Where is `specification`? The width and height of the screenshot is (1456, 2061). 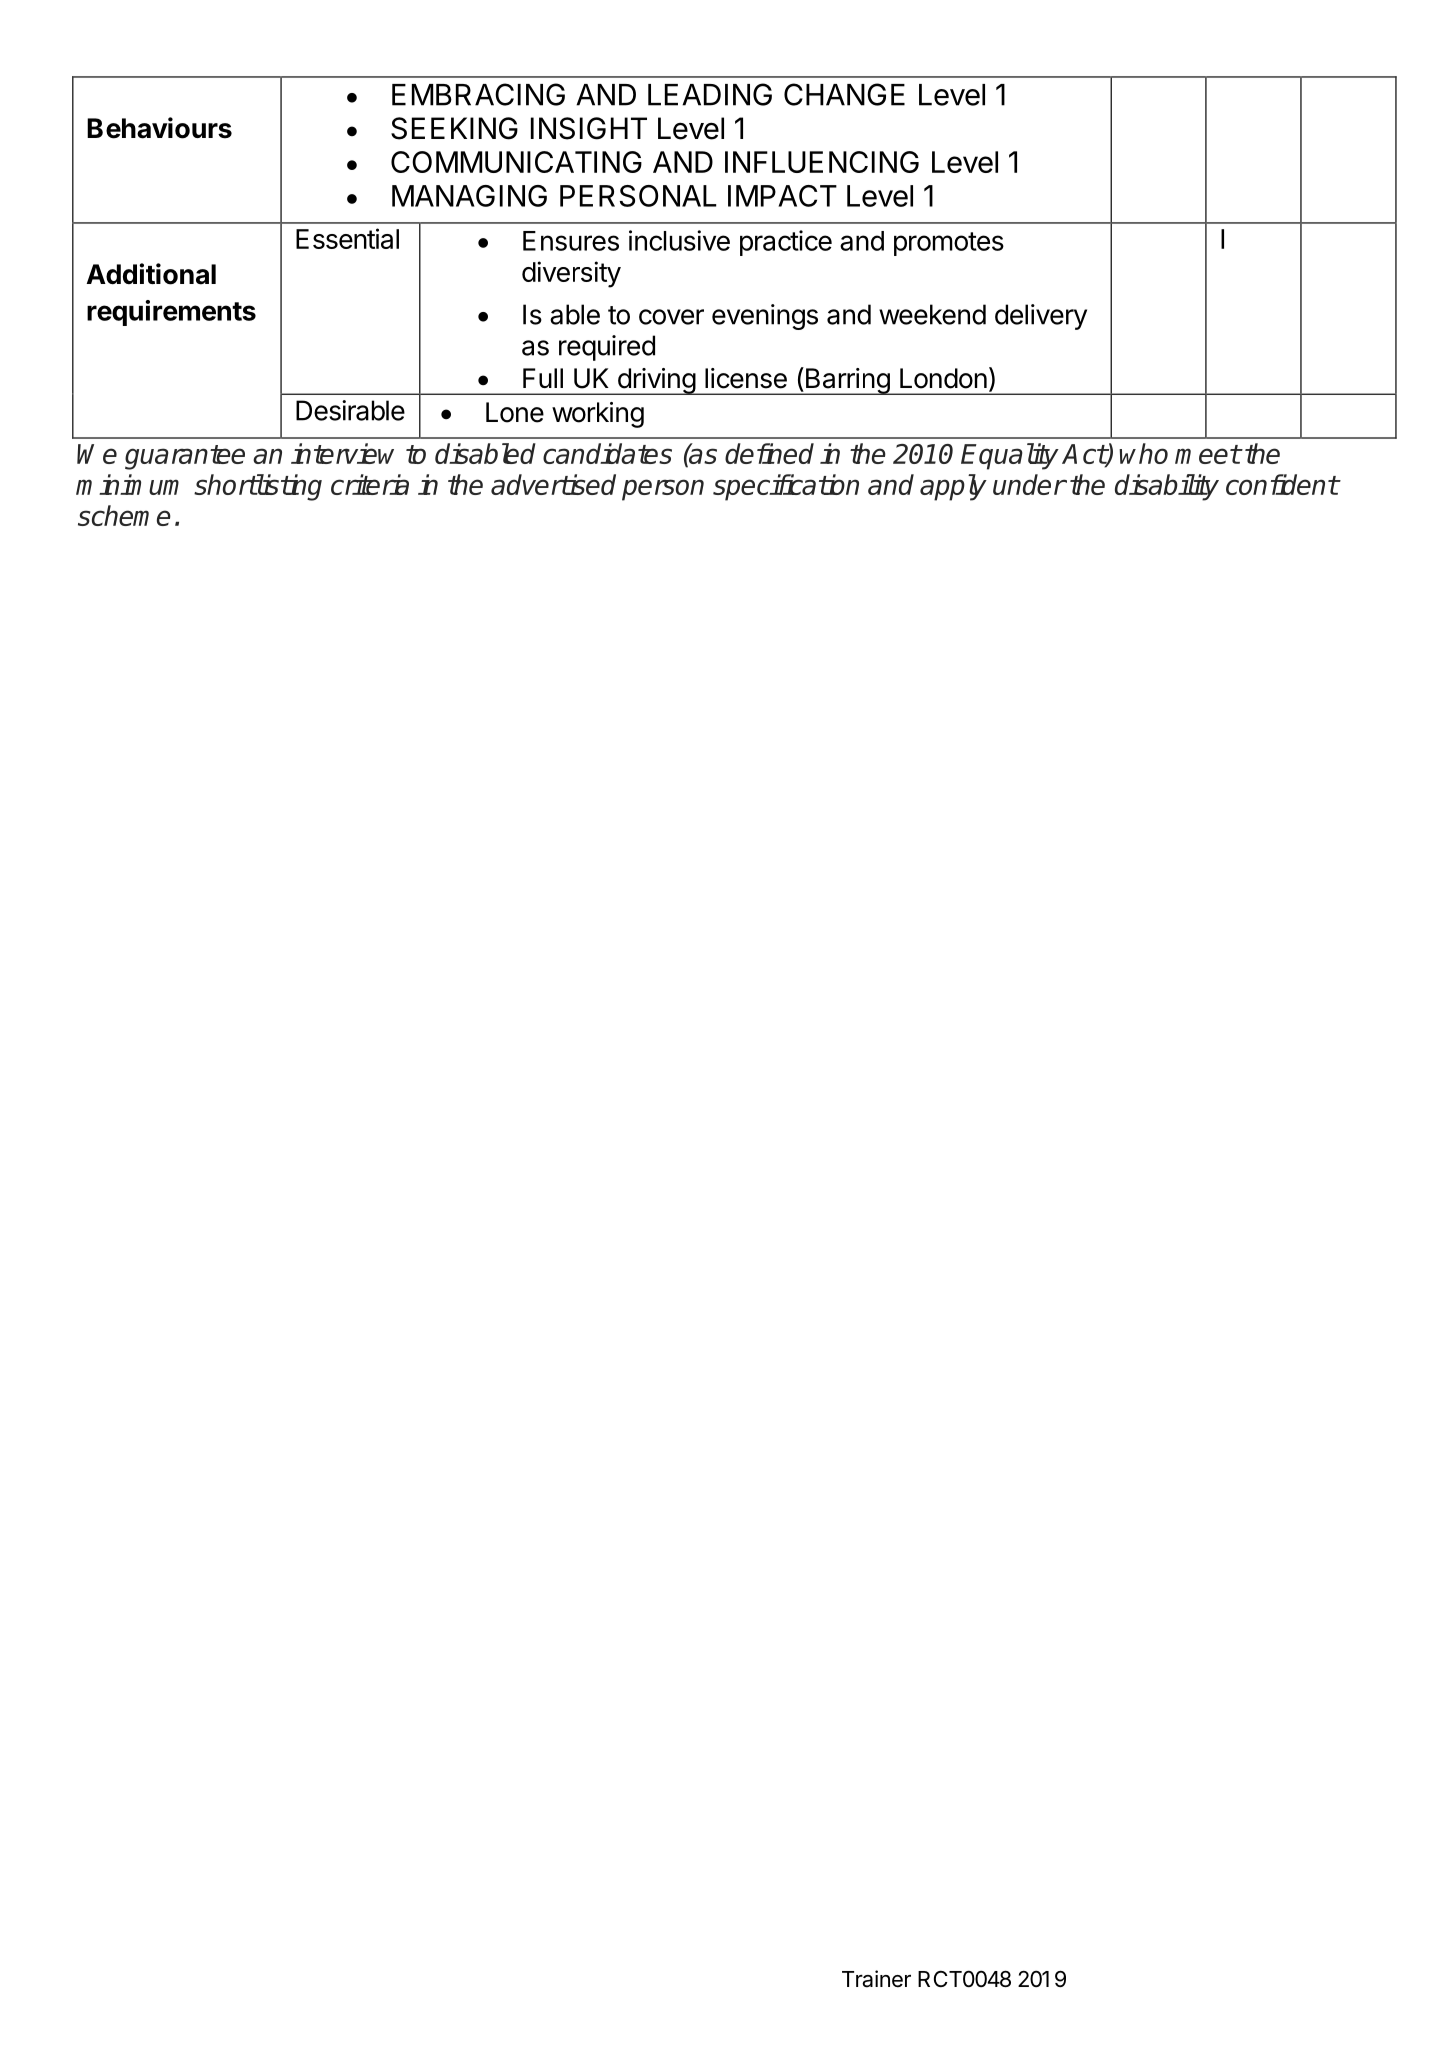 specification is located at coordinates (786, 487).
